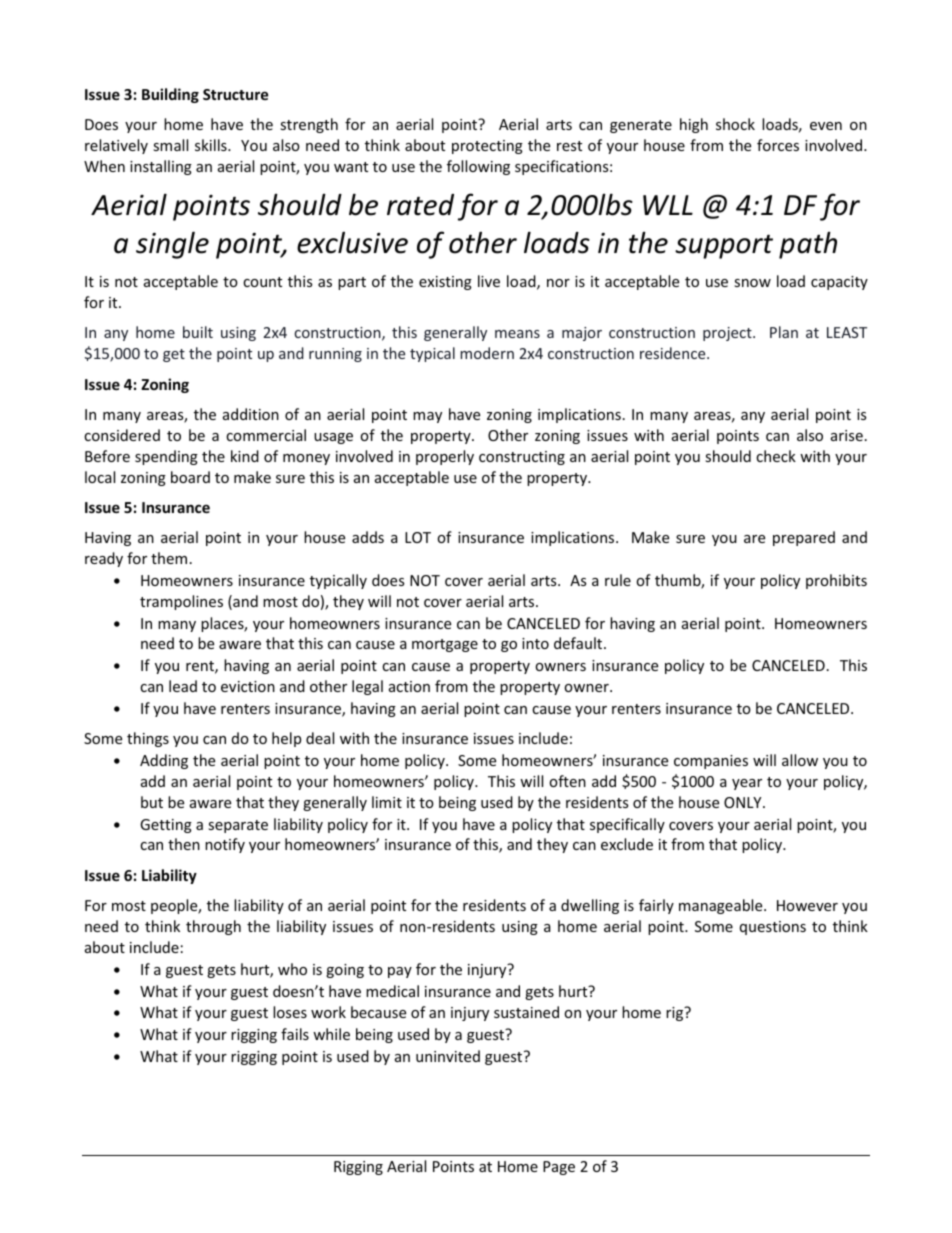 This screenshot has width=952, height=1233. Describe the element at coordinates (295, 1034) in the screenshot. I see `fails` at that location.
